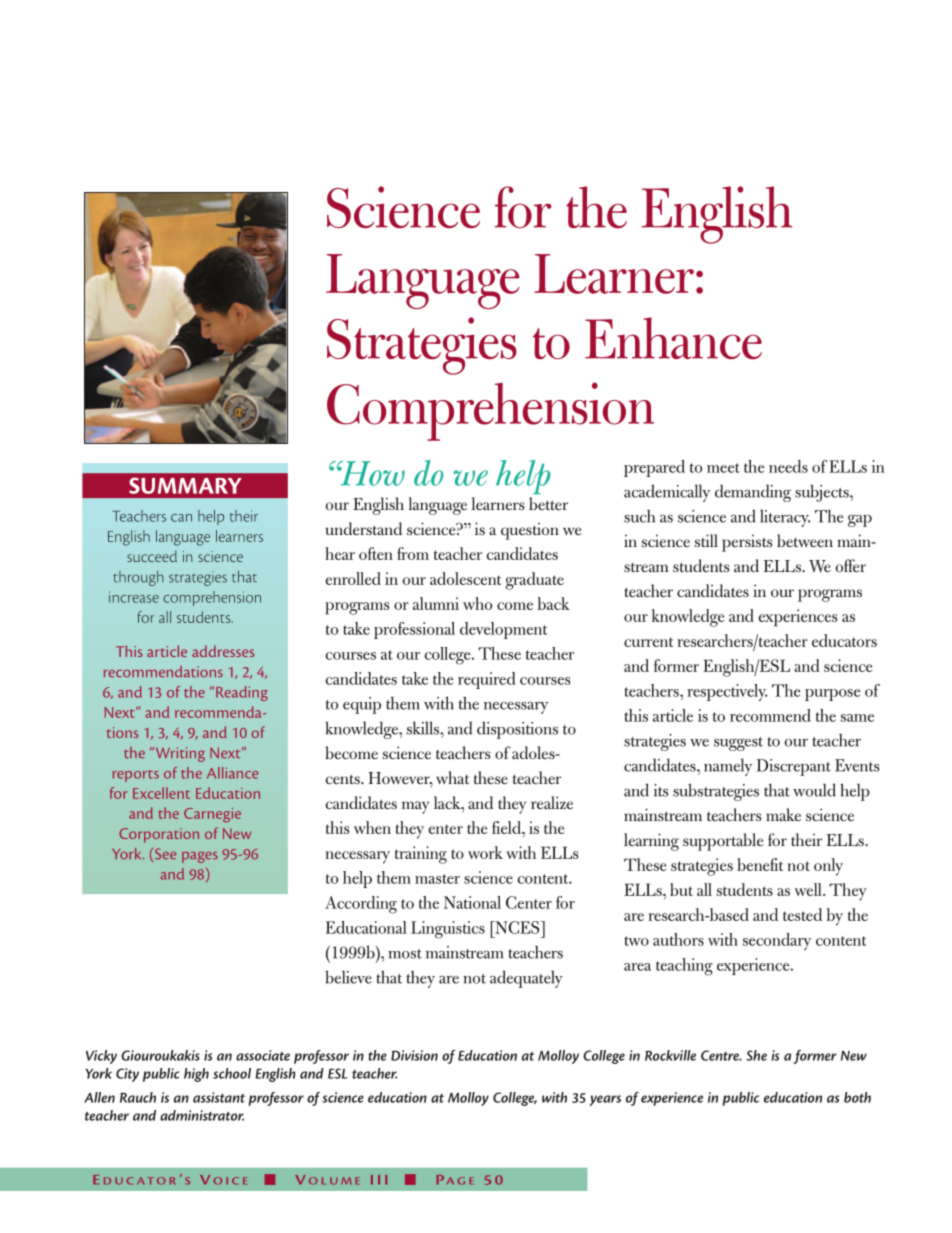 This screenshot has width=952, height=1233. Describe the element at coordinates (673, 338) in the screenshot. I see `Enhance` at that location.
